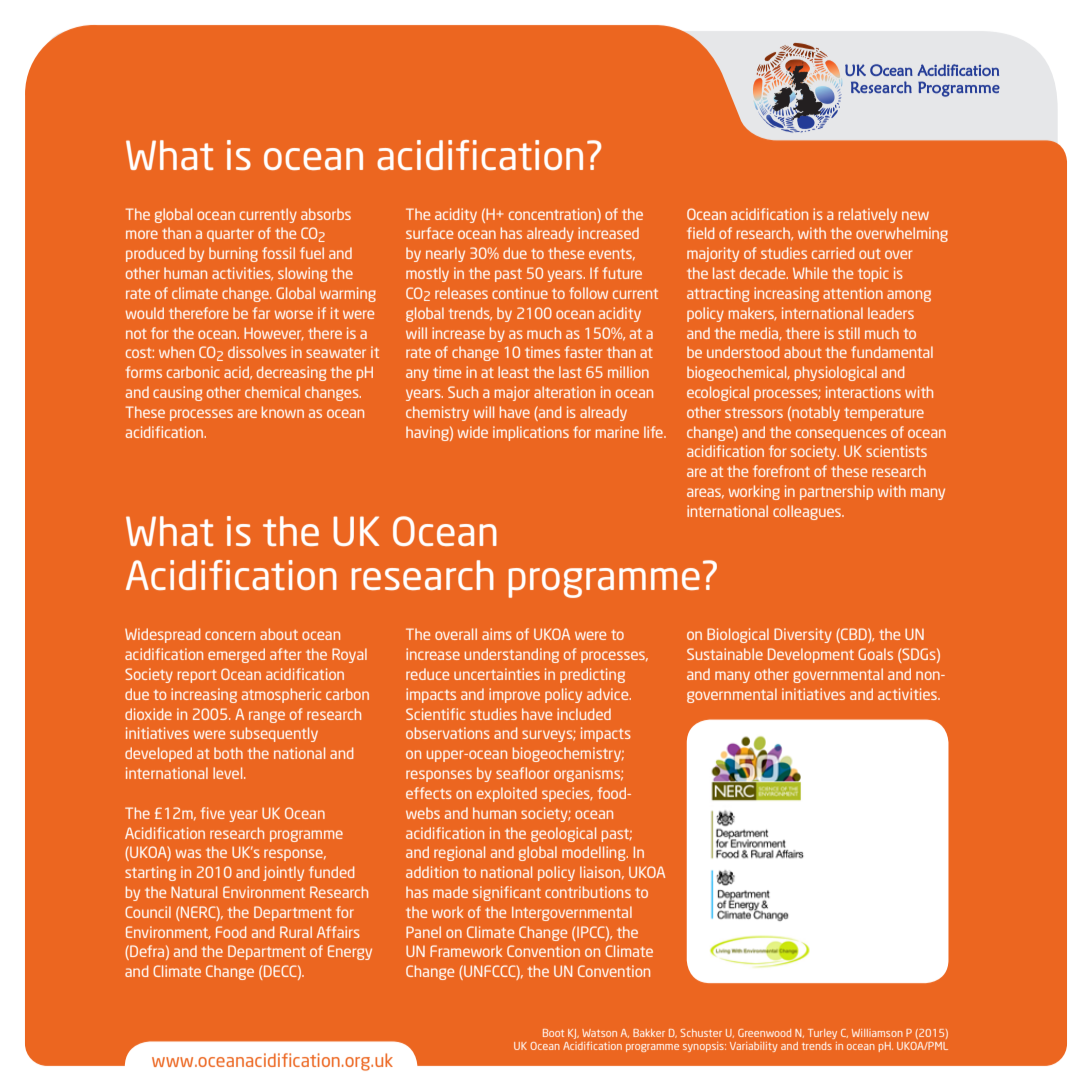 Image resolution: width=1092 pixels, height=1092 pixels. I want to click on quarter, so click(230, 235).
